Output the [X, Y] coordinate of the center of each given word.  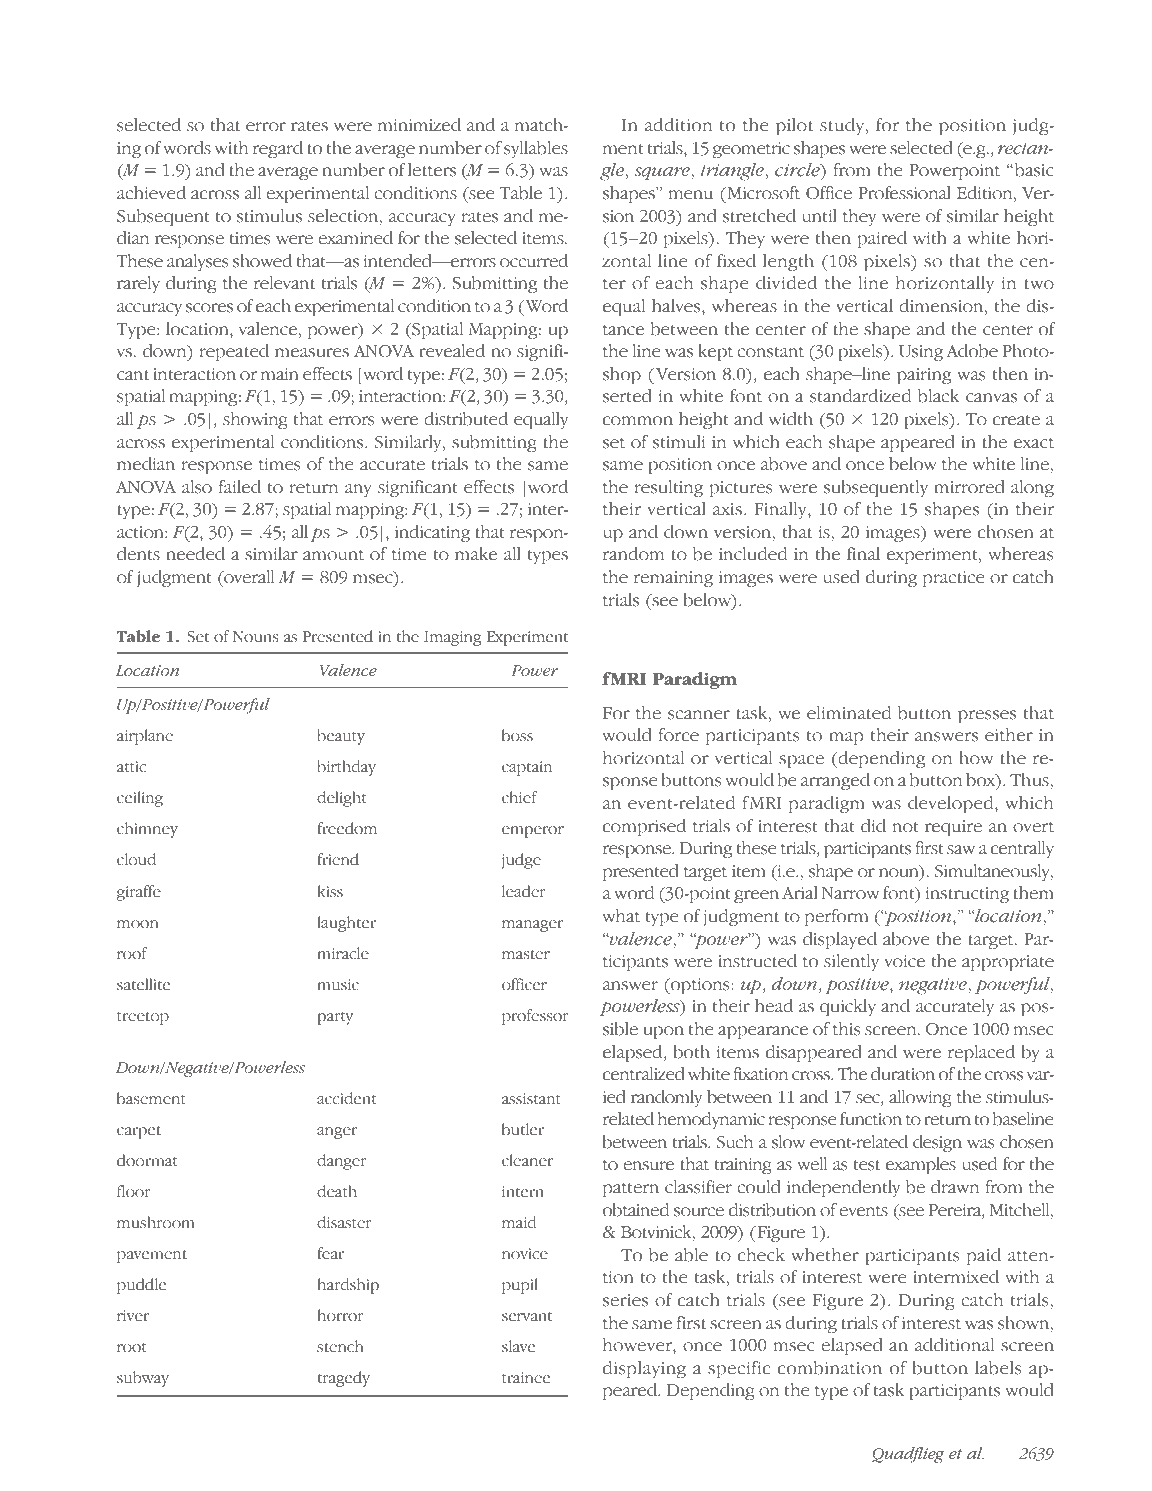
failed [240, 487]
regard [278, 149]
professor [535, 1017]
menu [691, 195]
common [638, 421]
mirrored [969, 487]
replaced [981, 1053]
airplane [145, 737]
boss [517, 735]
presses [987, 716]
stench [340, 1346]
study [843, 126]
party [335, 1018]
